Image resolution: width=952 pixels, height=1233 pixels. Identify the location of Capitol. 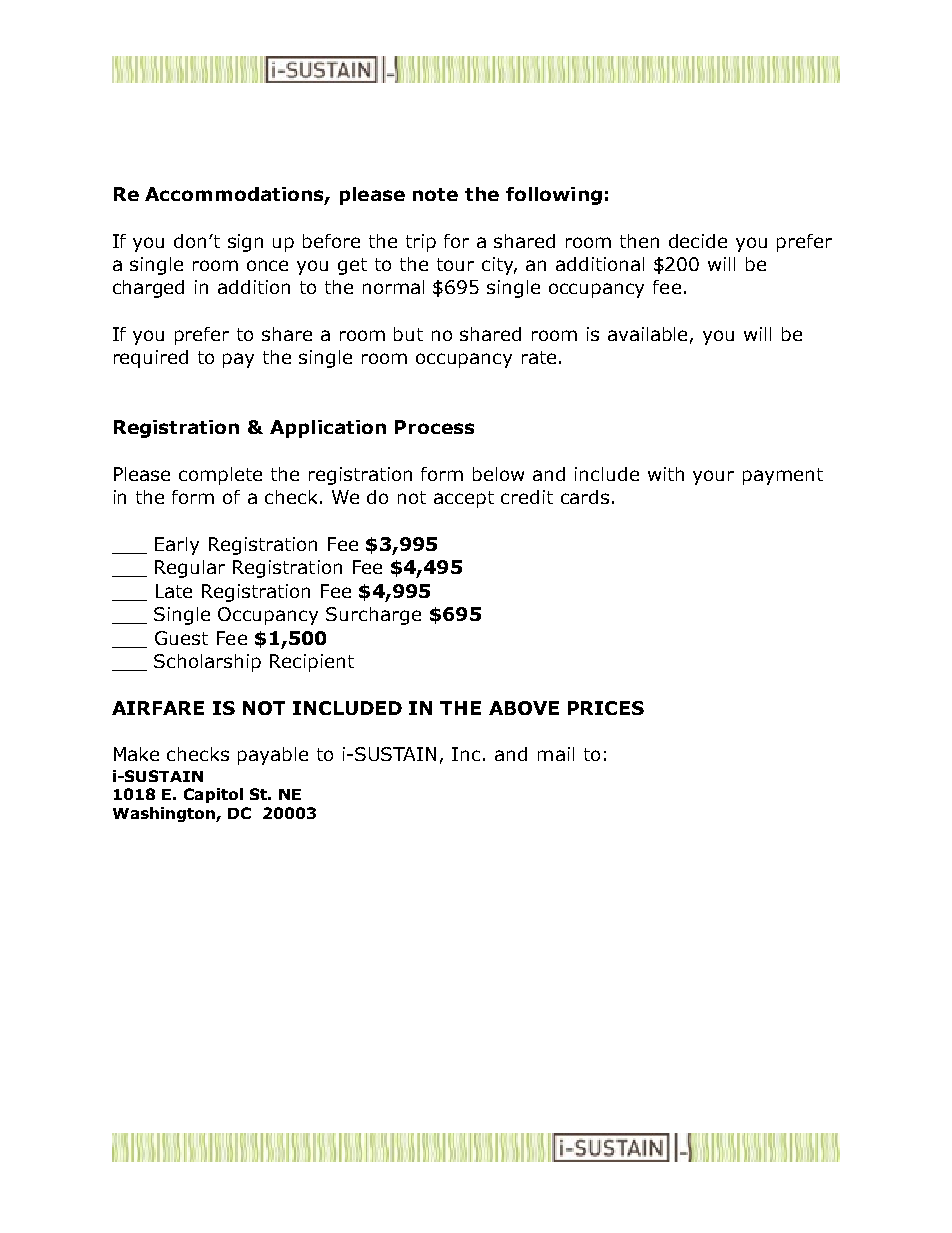
(213, 795).
